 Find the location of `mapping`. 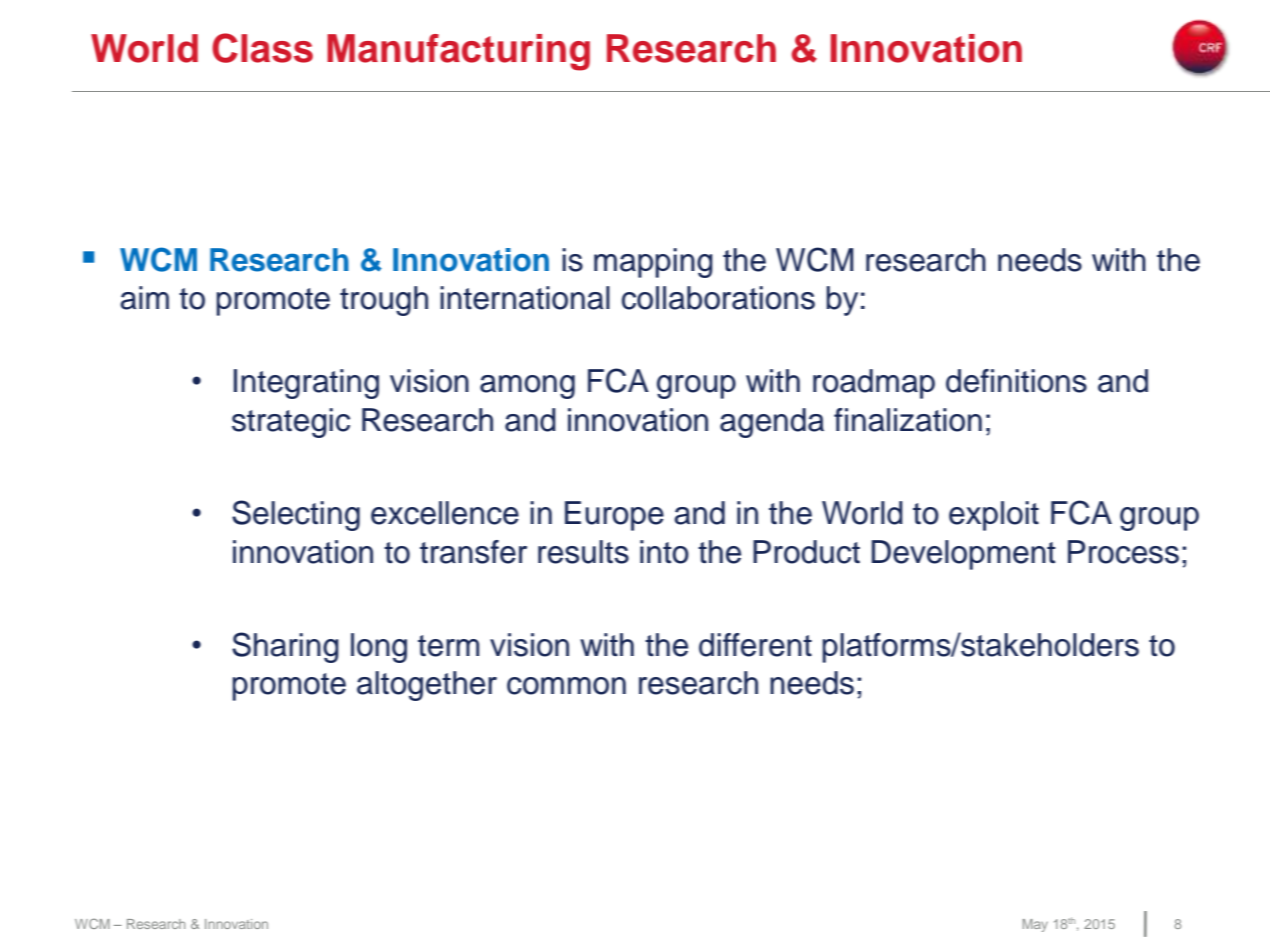

mapping is located at coordinates (653, 263).
